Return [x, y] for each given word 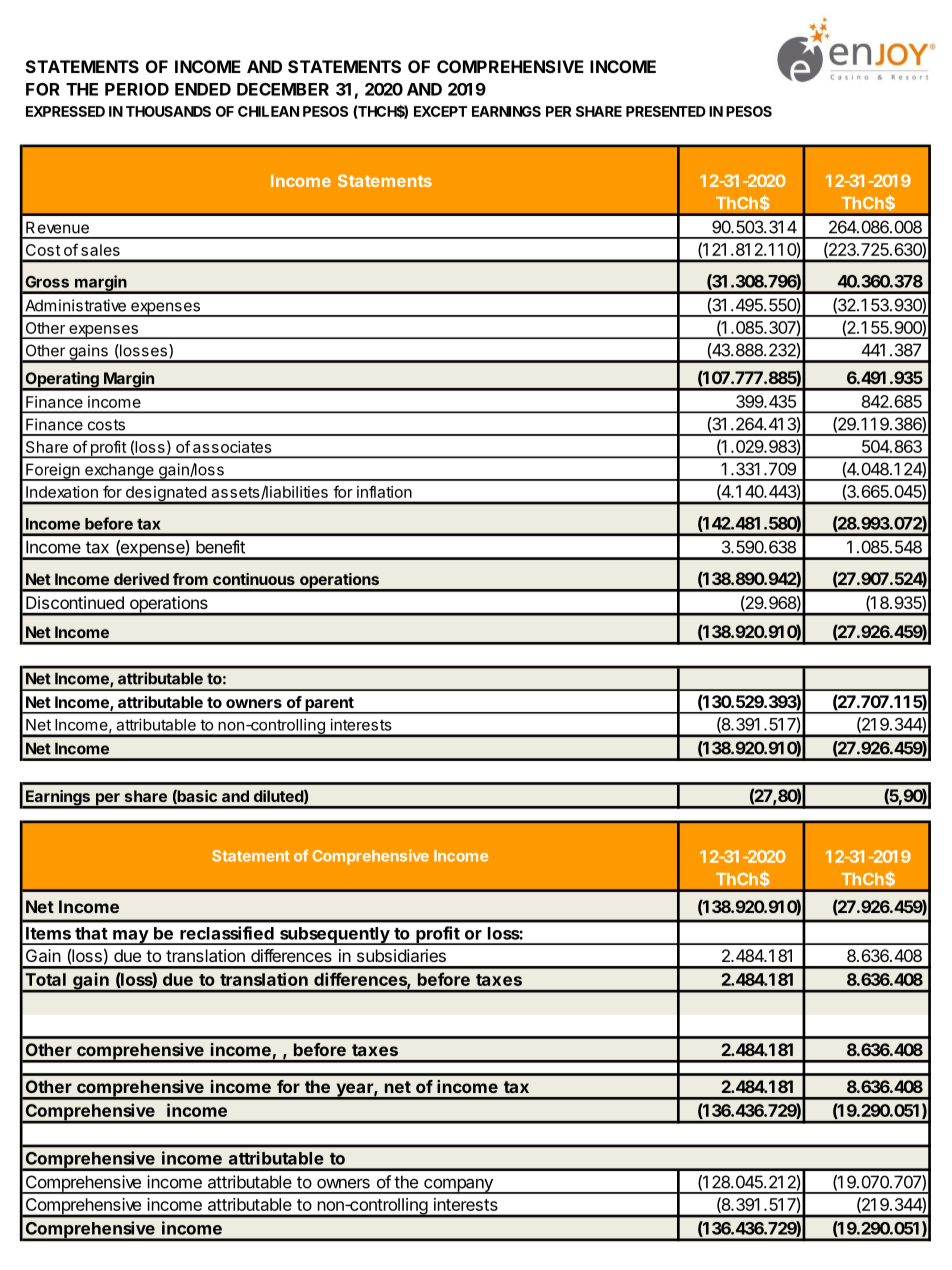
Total [45, 979]
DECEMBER [283, 89]
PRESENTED [666, 111]
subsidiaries [401, 955]
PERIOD [137, 89]
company [458, 1186]
